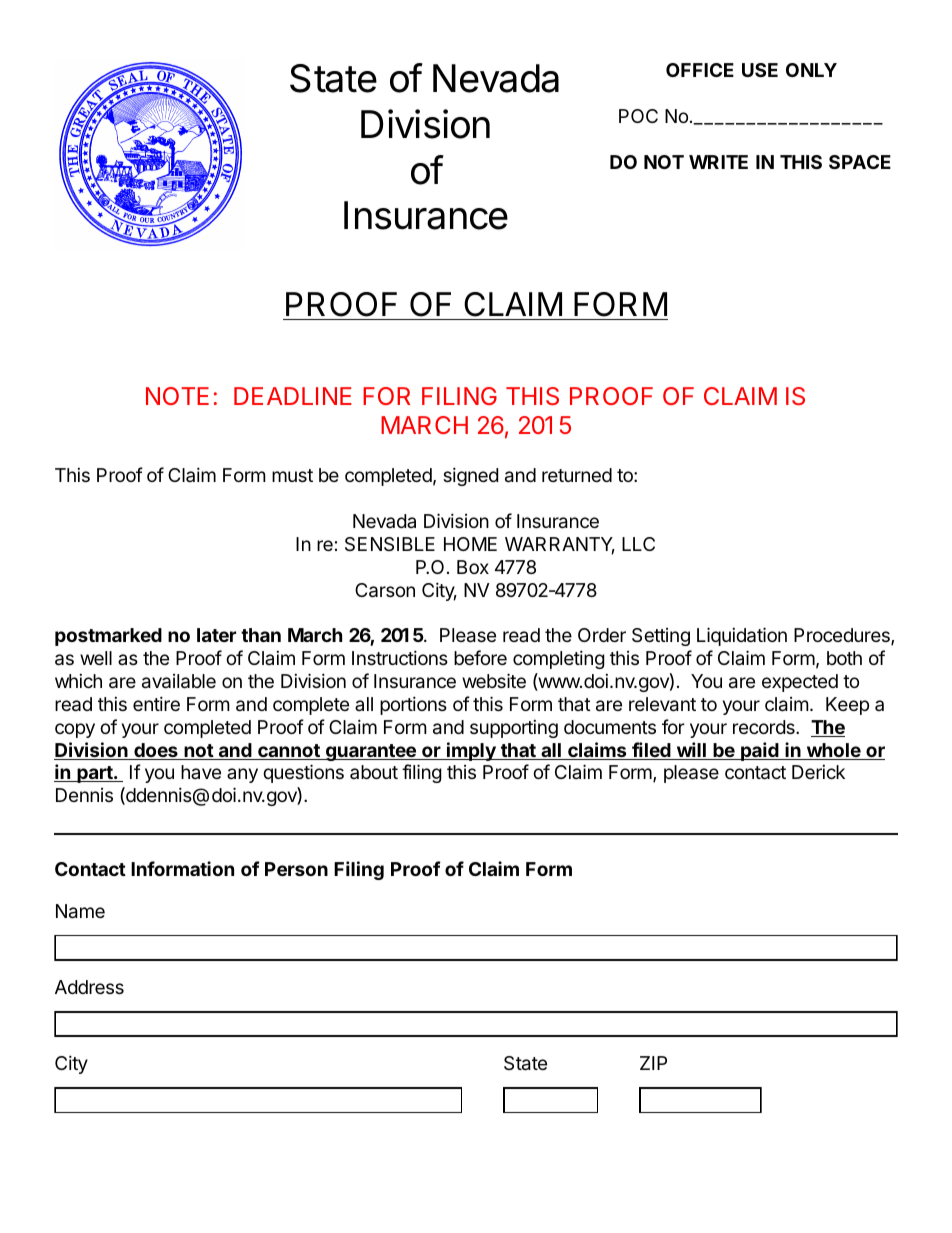 The height and width of the screenshot is (1233, 952). Describe the element at coordinates (177, 396) in the screenshot. I see `NOTE` at that location.
